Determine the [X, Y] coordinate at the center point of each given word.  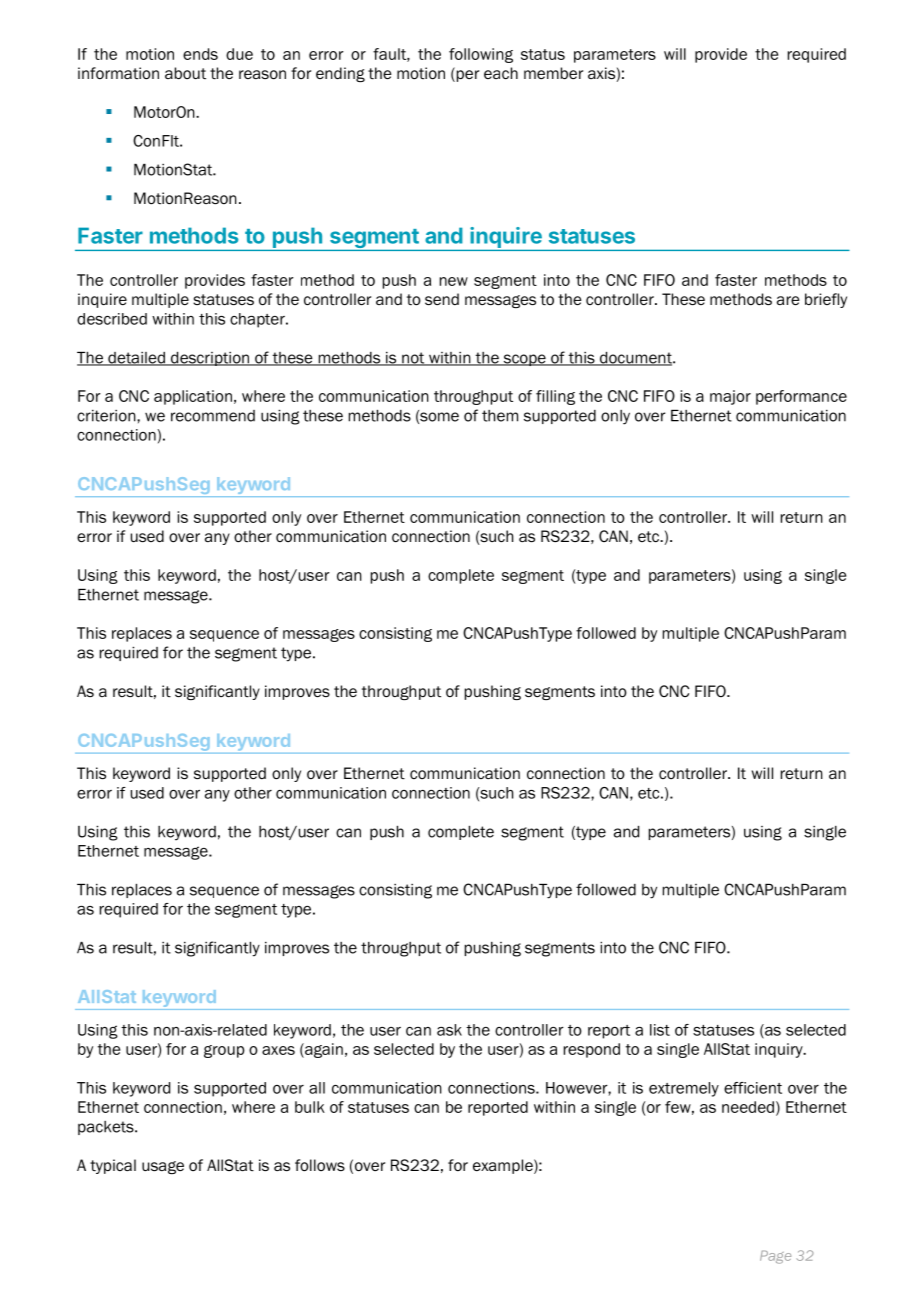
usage [163, 1167]
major [730, 397]
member [553, 73]
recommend [213, 416]
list [660, 1030]
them [500, 416]
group [224, 1051]
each [501, 73]
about [185, 73]
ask [449, 1030]
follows [320, 1165]
